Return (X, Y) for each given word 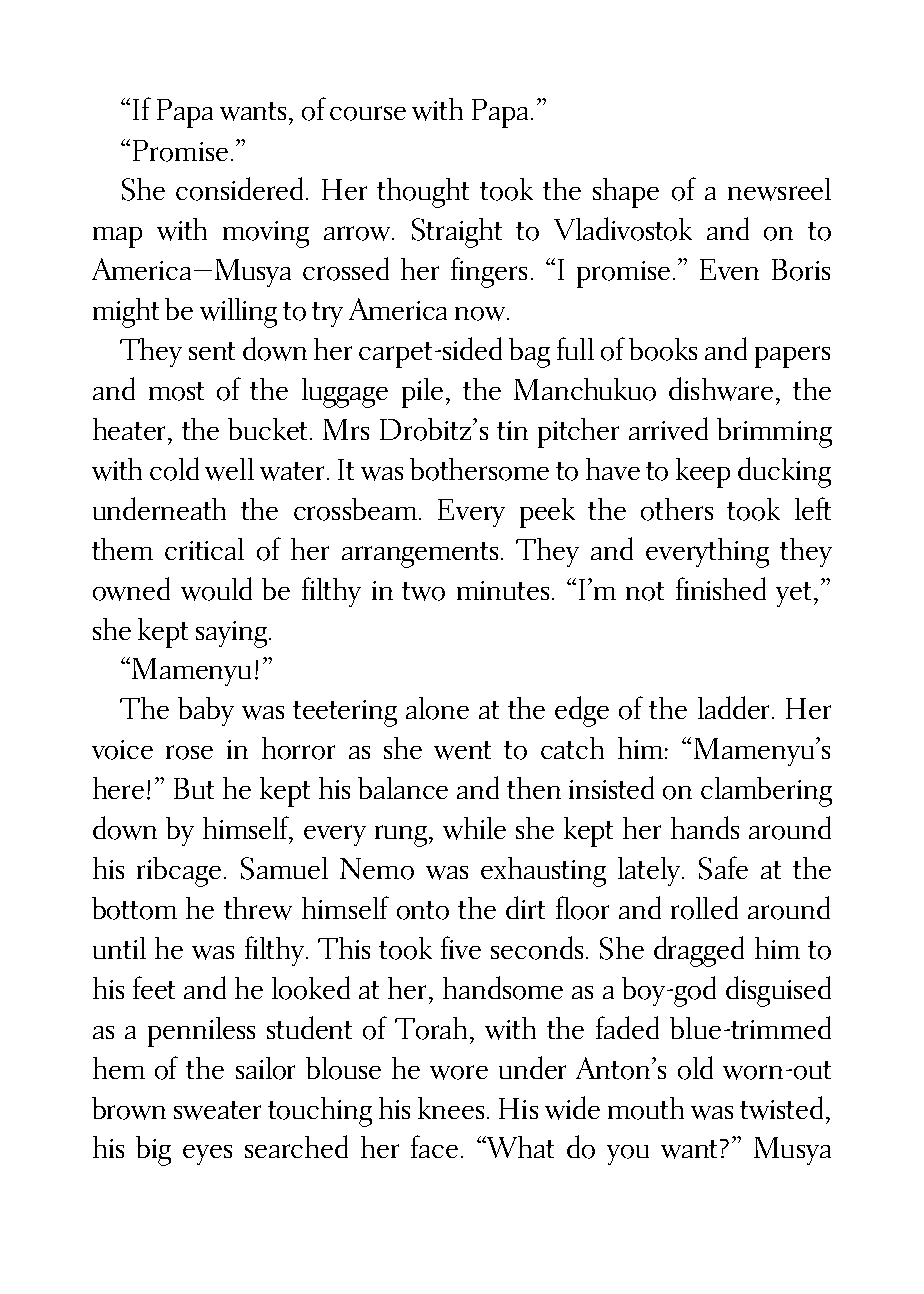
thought (423, 193)
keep (703, 473)
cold (174, 469)
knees (451, 1108)
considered (241, 189)
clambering (766, 792)
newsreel (779, 189)
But (194, 788)
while (474, 828)
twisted (781, 1108)
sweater (217, 1110)
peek (547, 513)
